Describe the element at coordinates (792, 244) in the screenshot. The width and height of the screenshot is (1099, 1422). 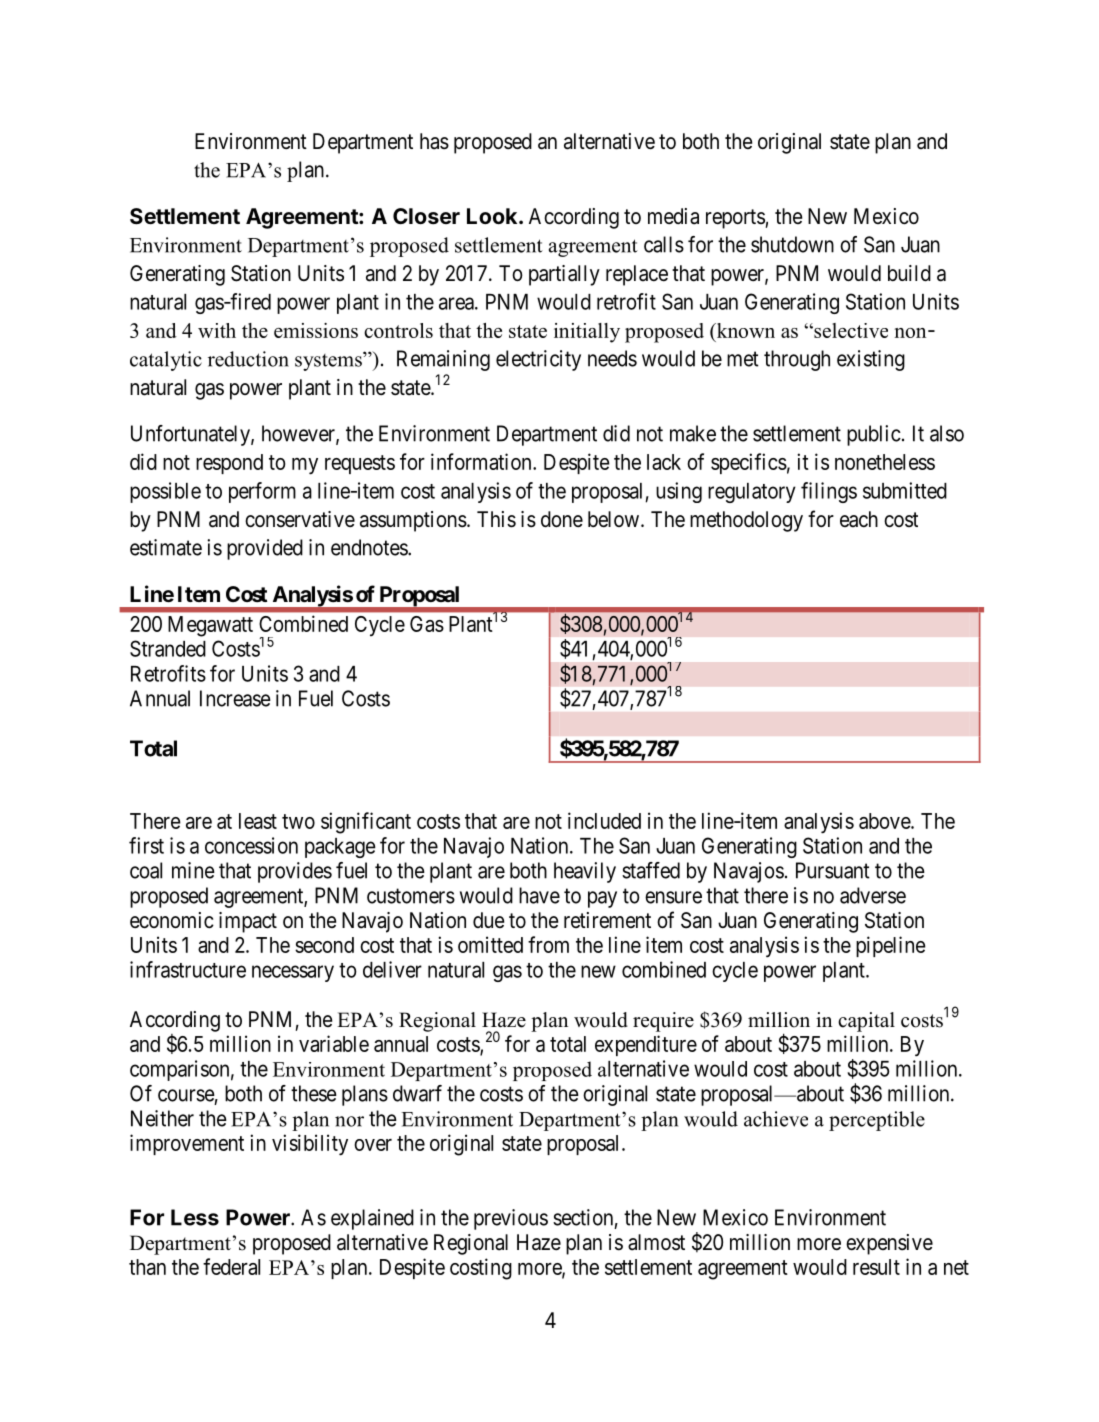
I see `shutdown` at that location.
